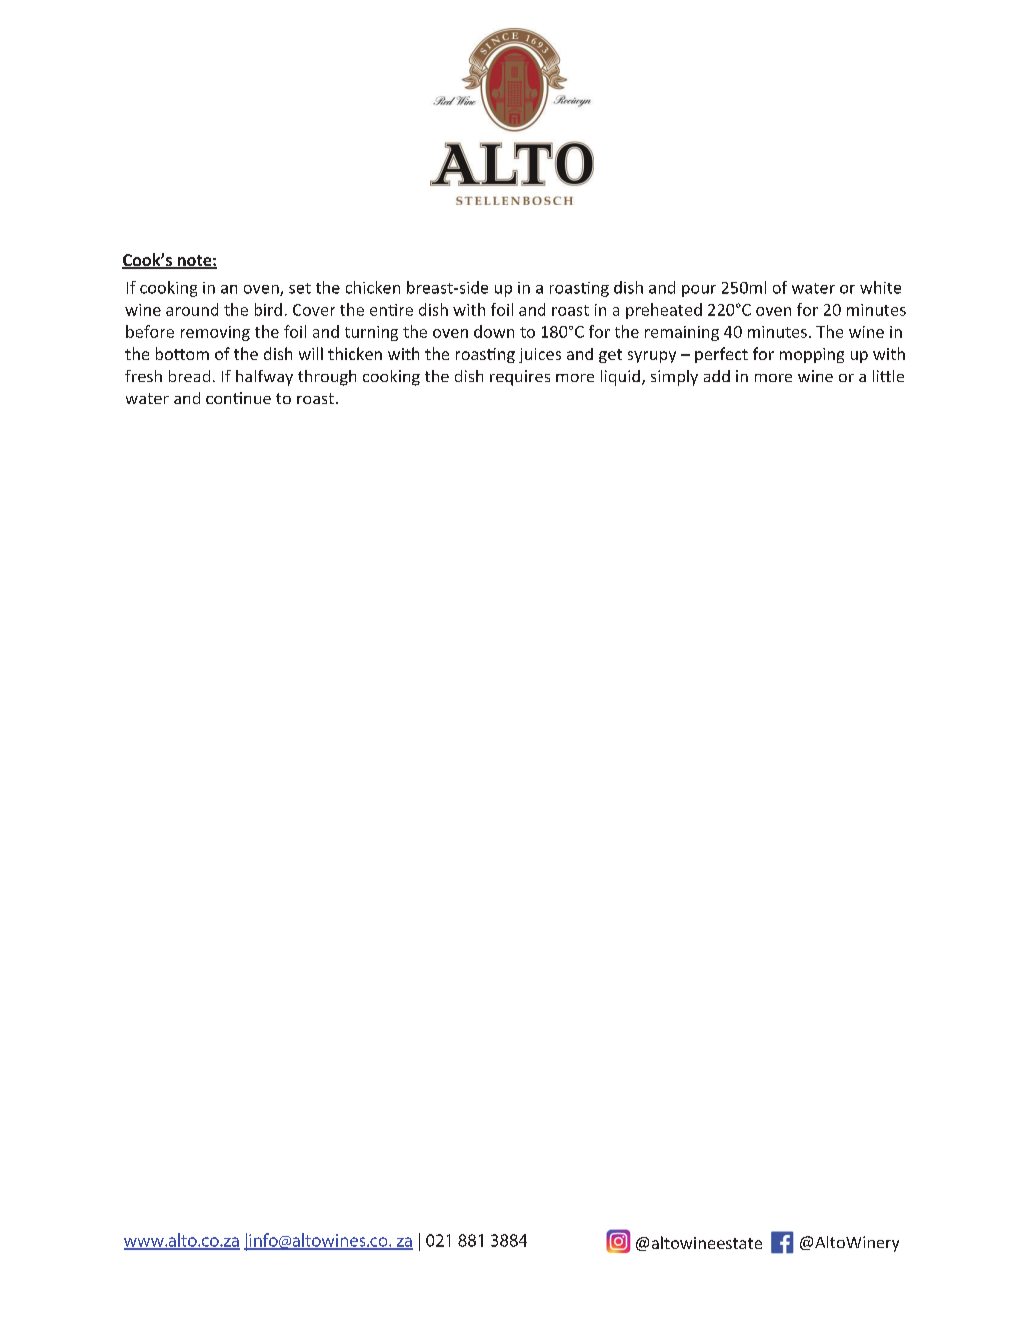  Describe the element at coordinates (682, 333) in the screenshot. I see `remaining` at that location.
